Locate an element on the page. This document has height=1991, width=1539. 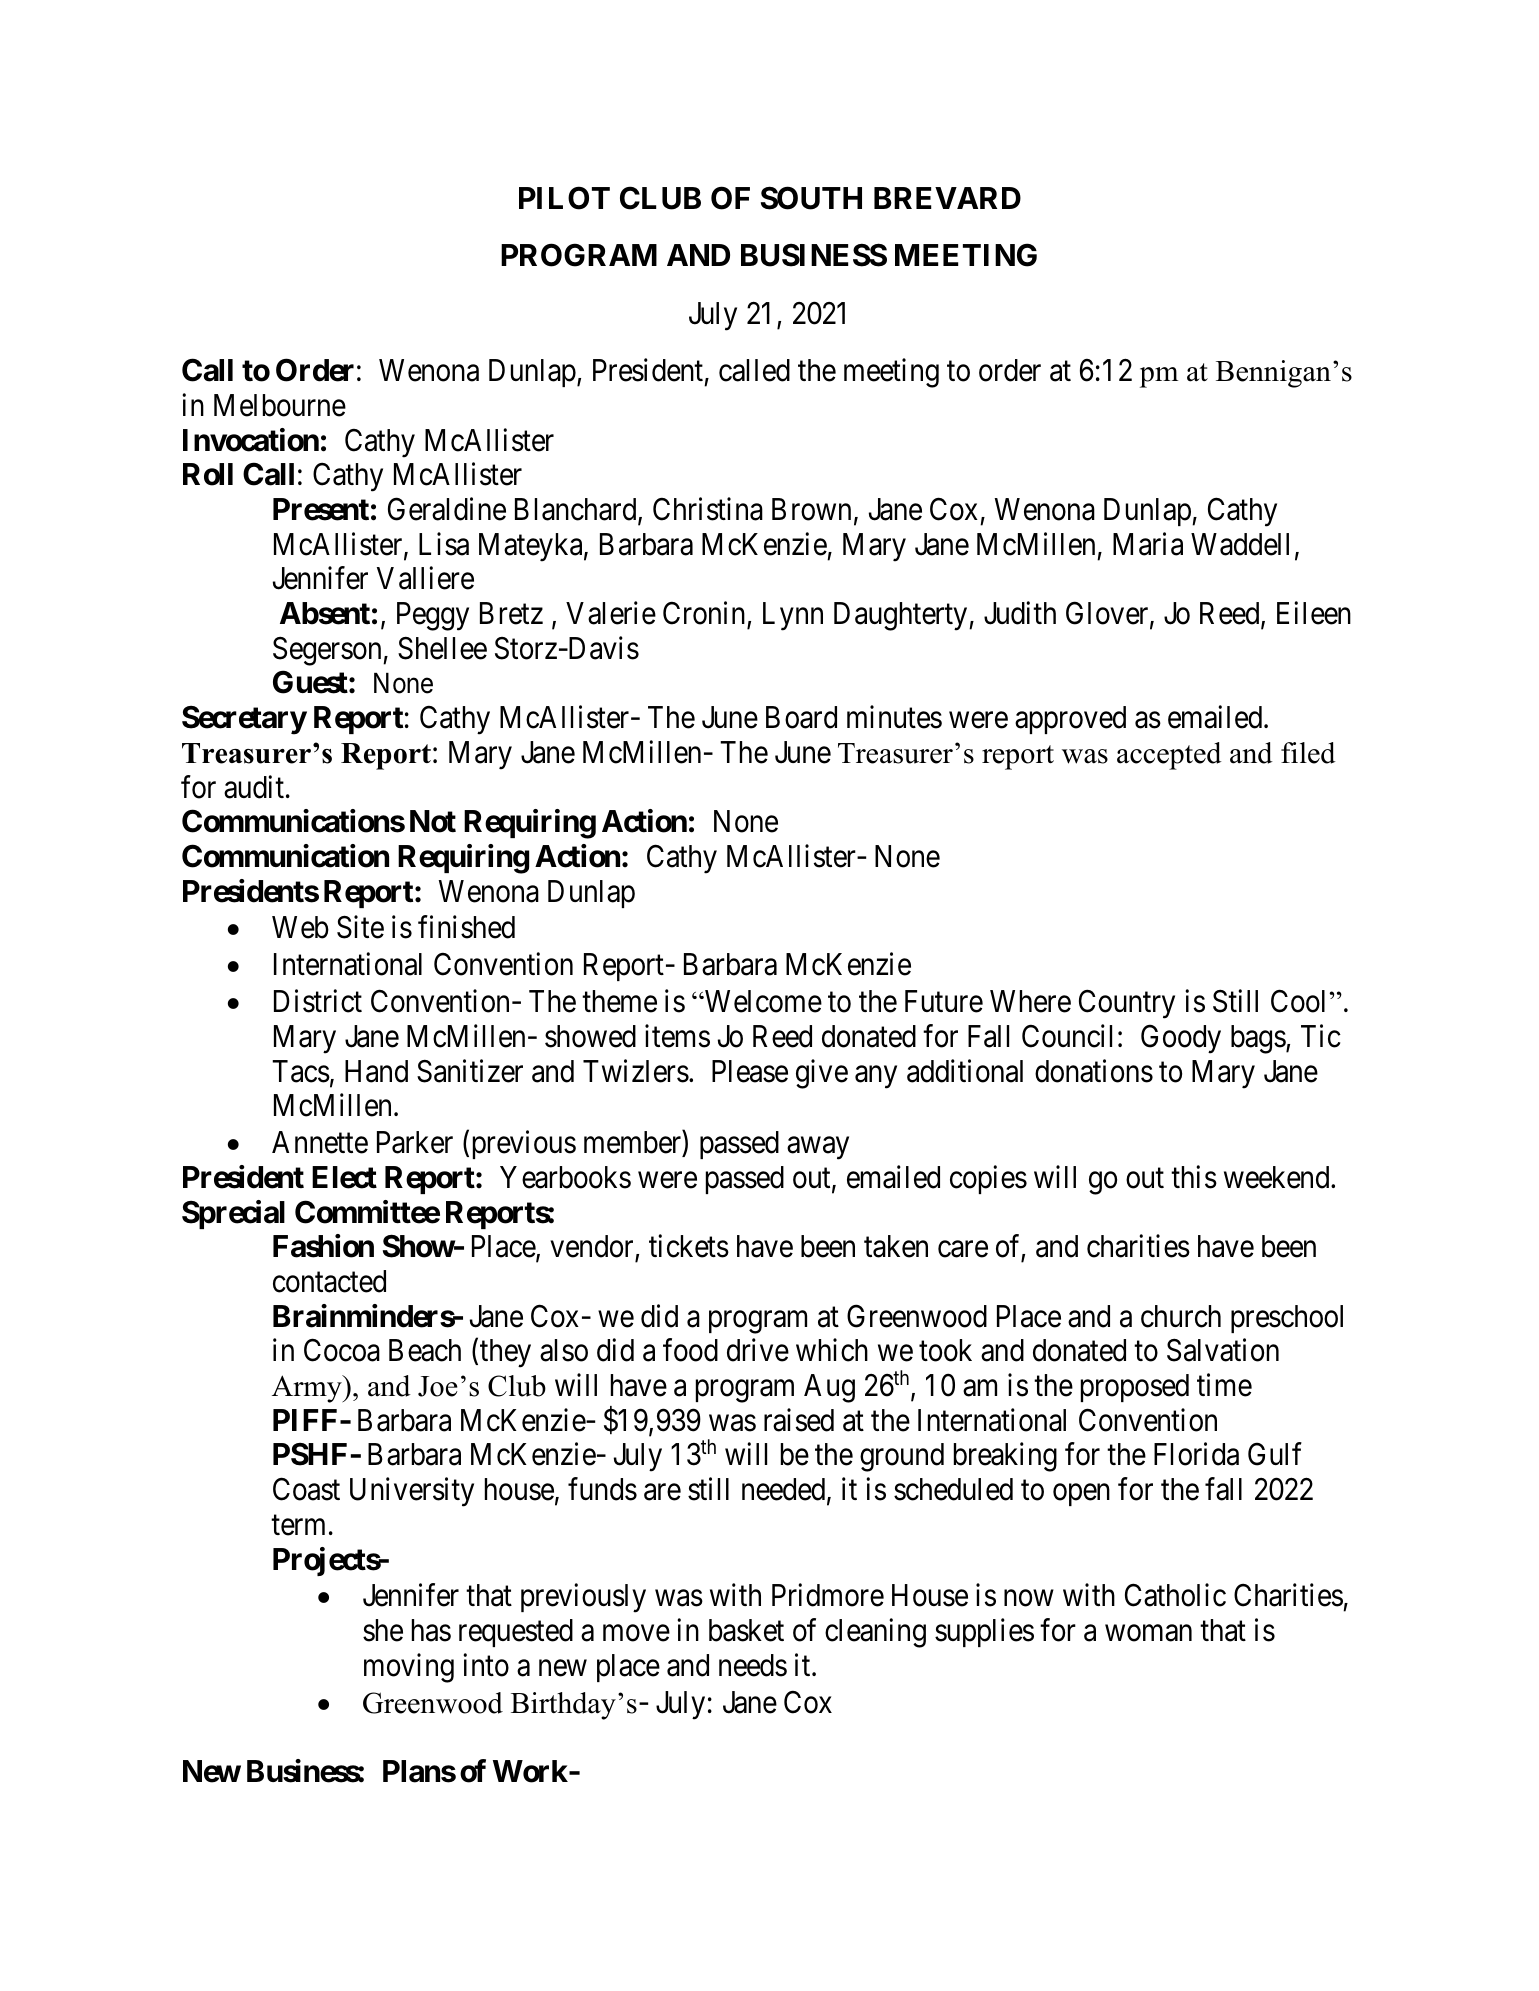
weekend is located at coordinates (1278, 1177).
